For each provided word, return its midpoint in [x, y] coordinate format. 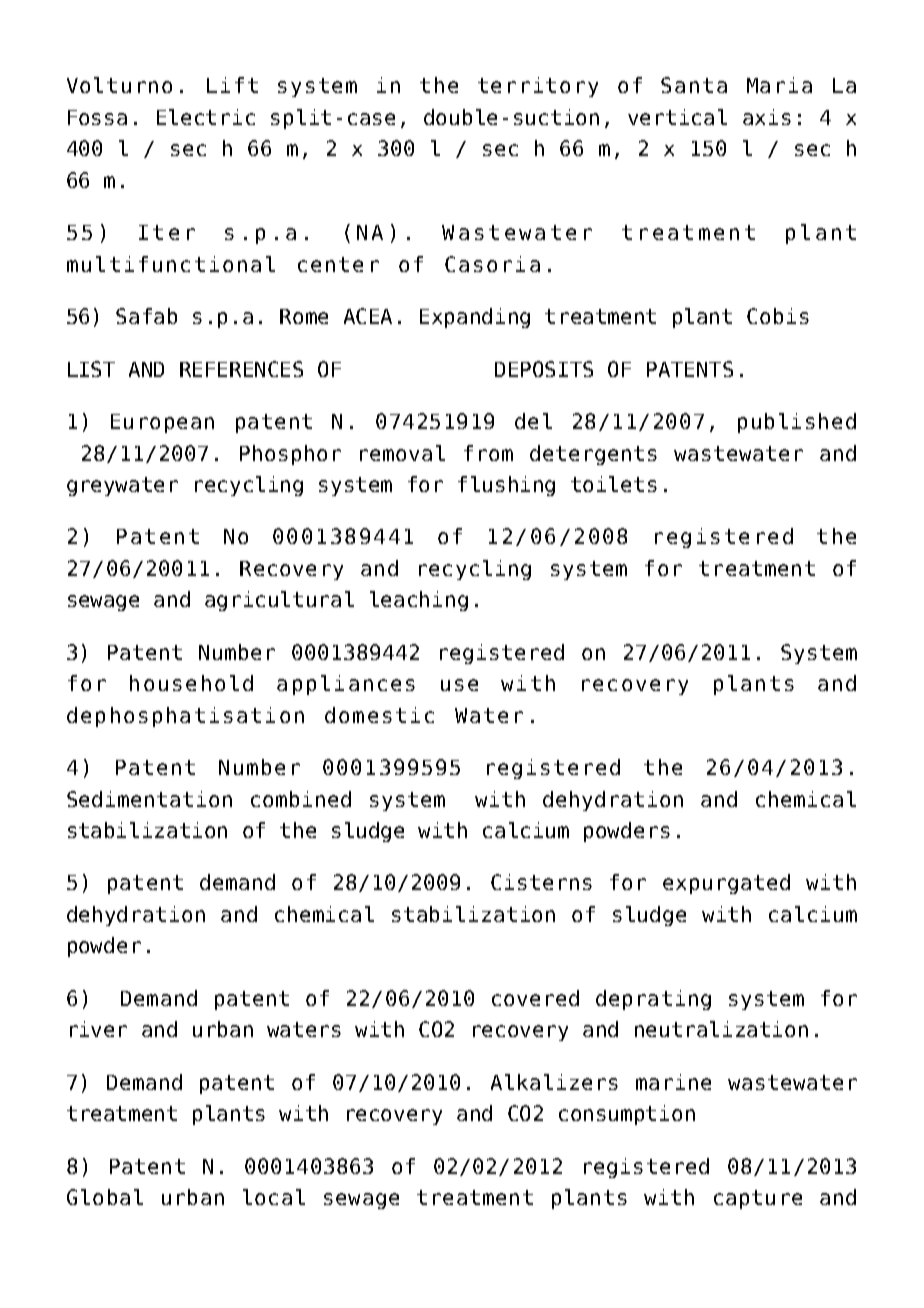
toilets [614, 484]
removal [402, 453]
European [162, 423]
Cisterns [541, 882]
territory [538, 87]
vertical [677, 117]
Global [105, 1197]
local [274, 1197]
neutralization [721, 1029]
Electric [206, 117]
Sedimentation [149, 799]
